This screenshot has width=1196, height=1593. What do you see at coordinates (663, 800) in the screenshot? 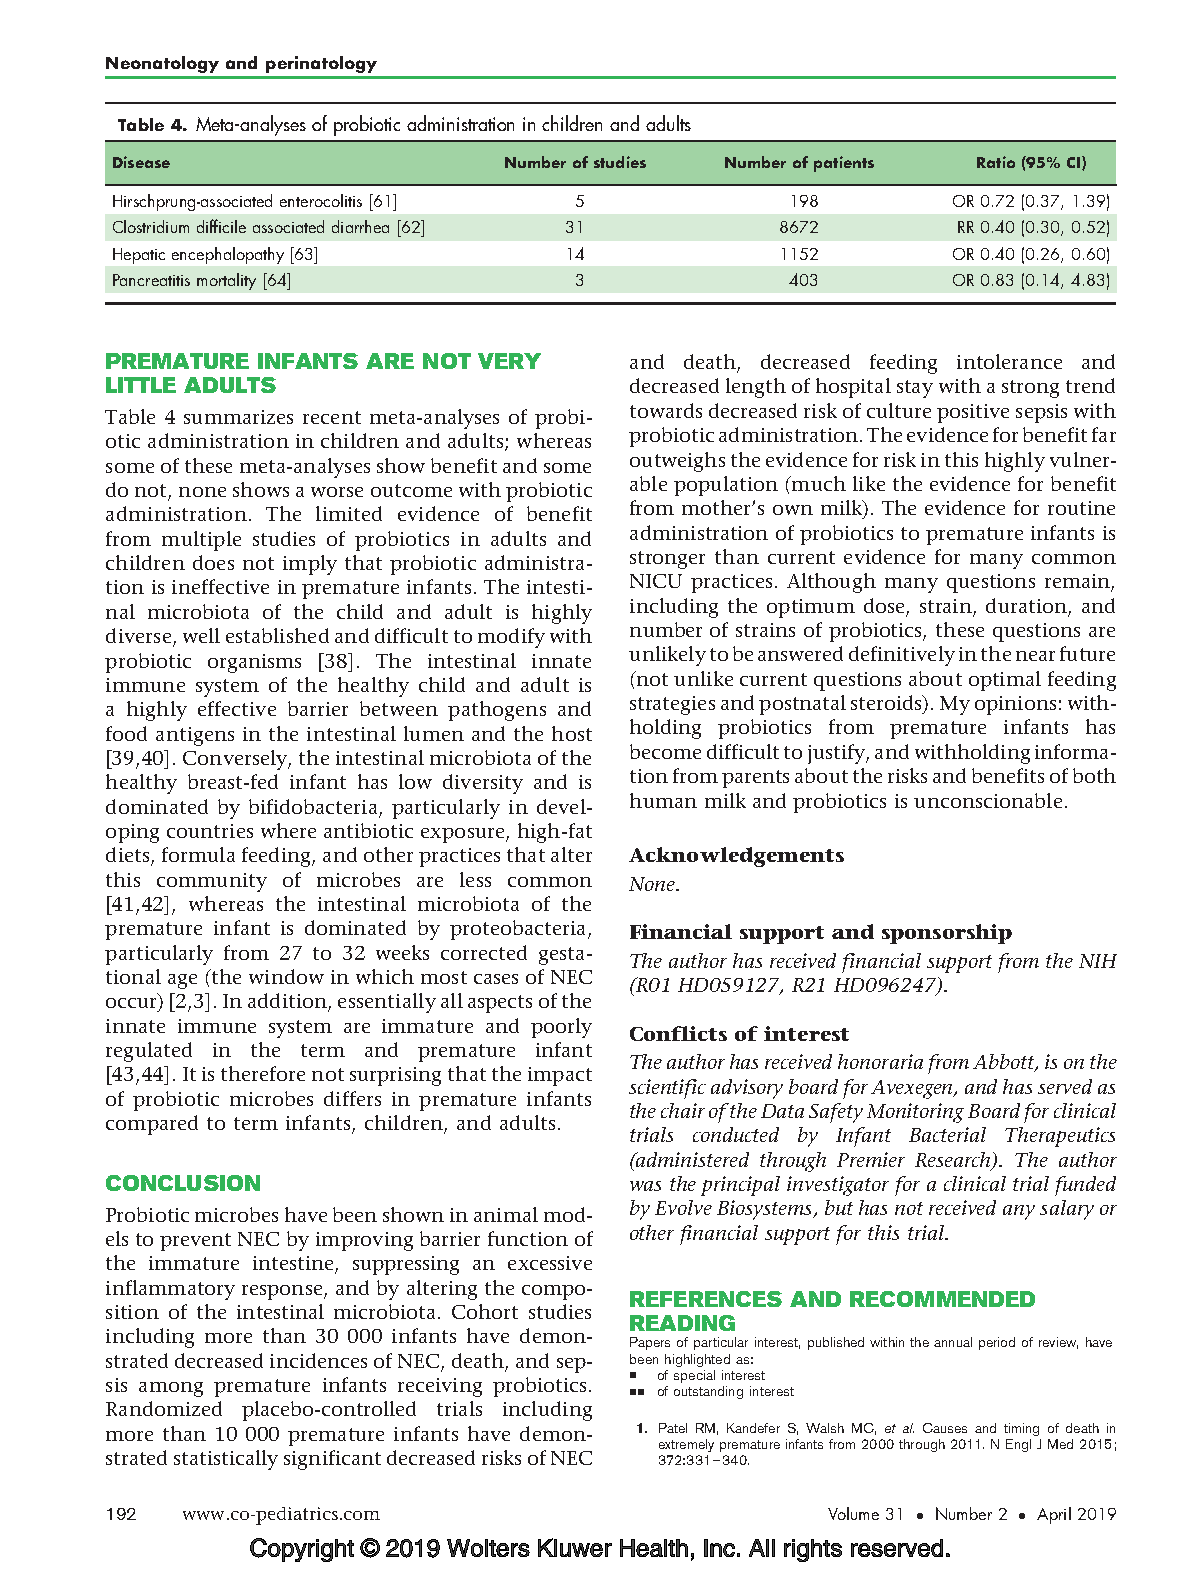
I see `human` at bounding box center [663, 800].
